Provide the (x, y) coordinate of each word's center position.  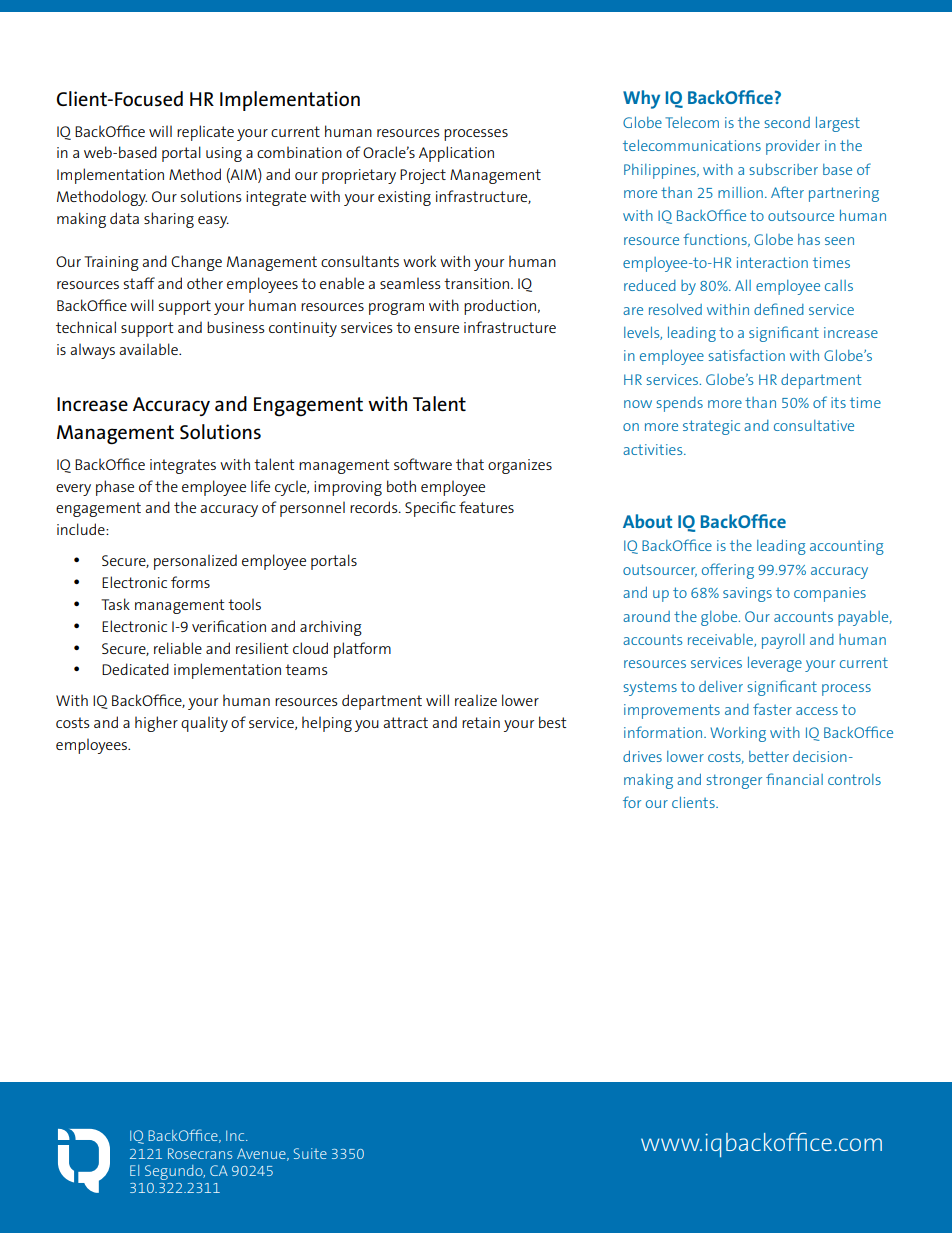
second (787, 122)
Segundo (175, 1172)
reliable (178, 648)
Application (456, 154)
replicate (205, 133)
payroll (783, 641)
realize (476, 700)
